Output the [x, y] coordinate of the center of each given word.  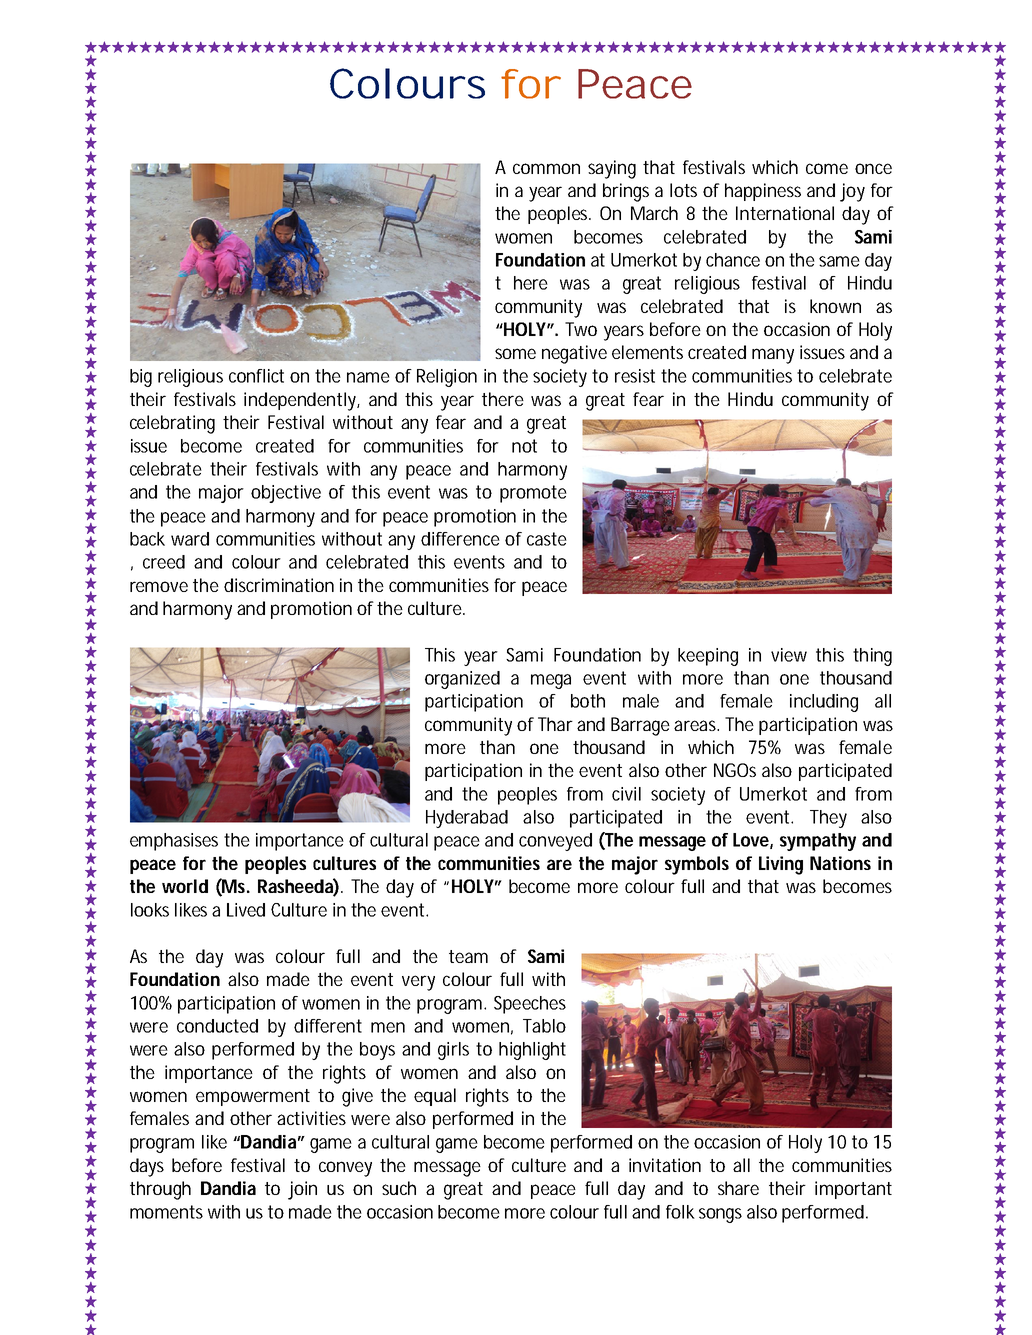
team [468, 956]
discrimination [279, 585]
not [524, 446]
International [785, 213]
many [773, 356]
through [160, 1190]
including [824, 703]
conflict [256, 376]
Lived [246, 910]
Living [781, 865]
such [399, 1188]
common [546, 168]
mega [551, 681]
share [738, 1188]
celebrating [172, 424]
